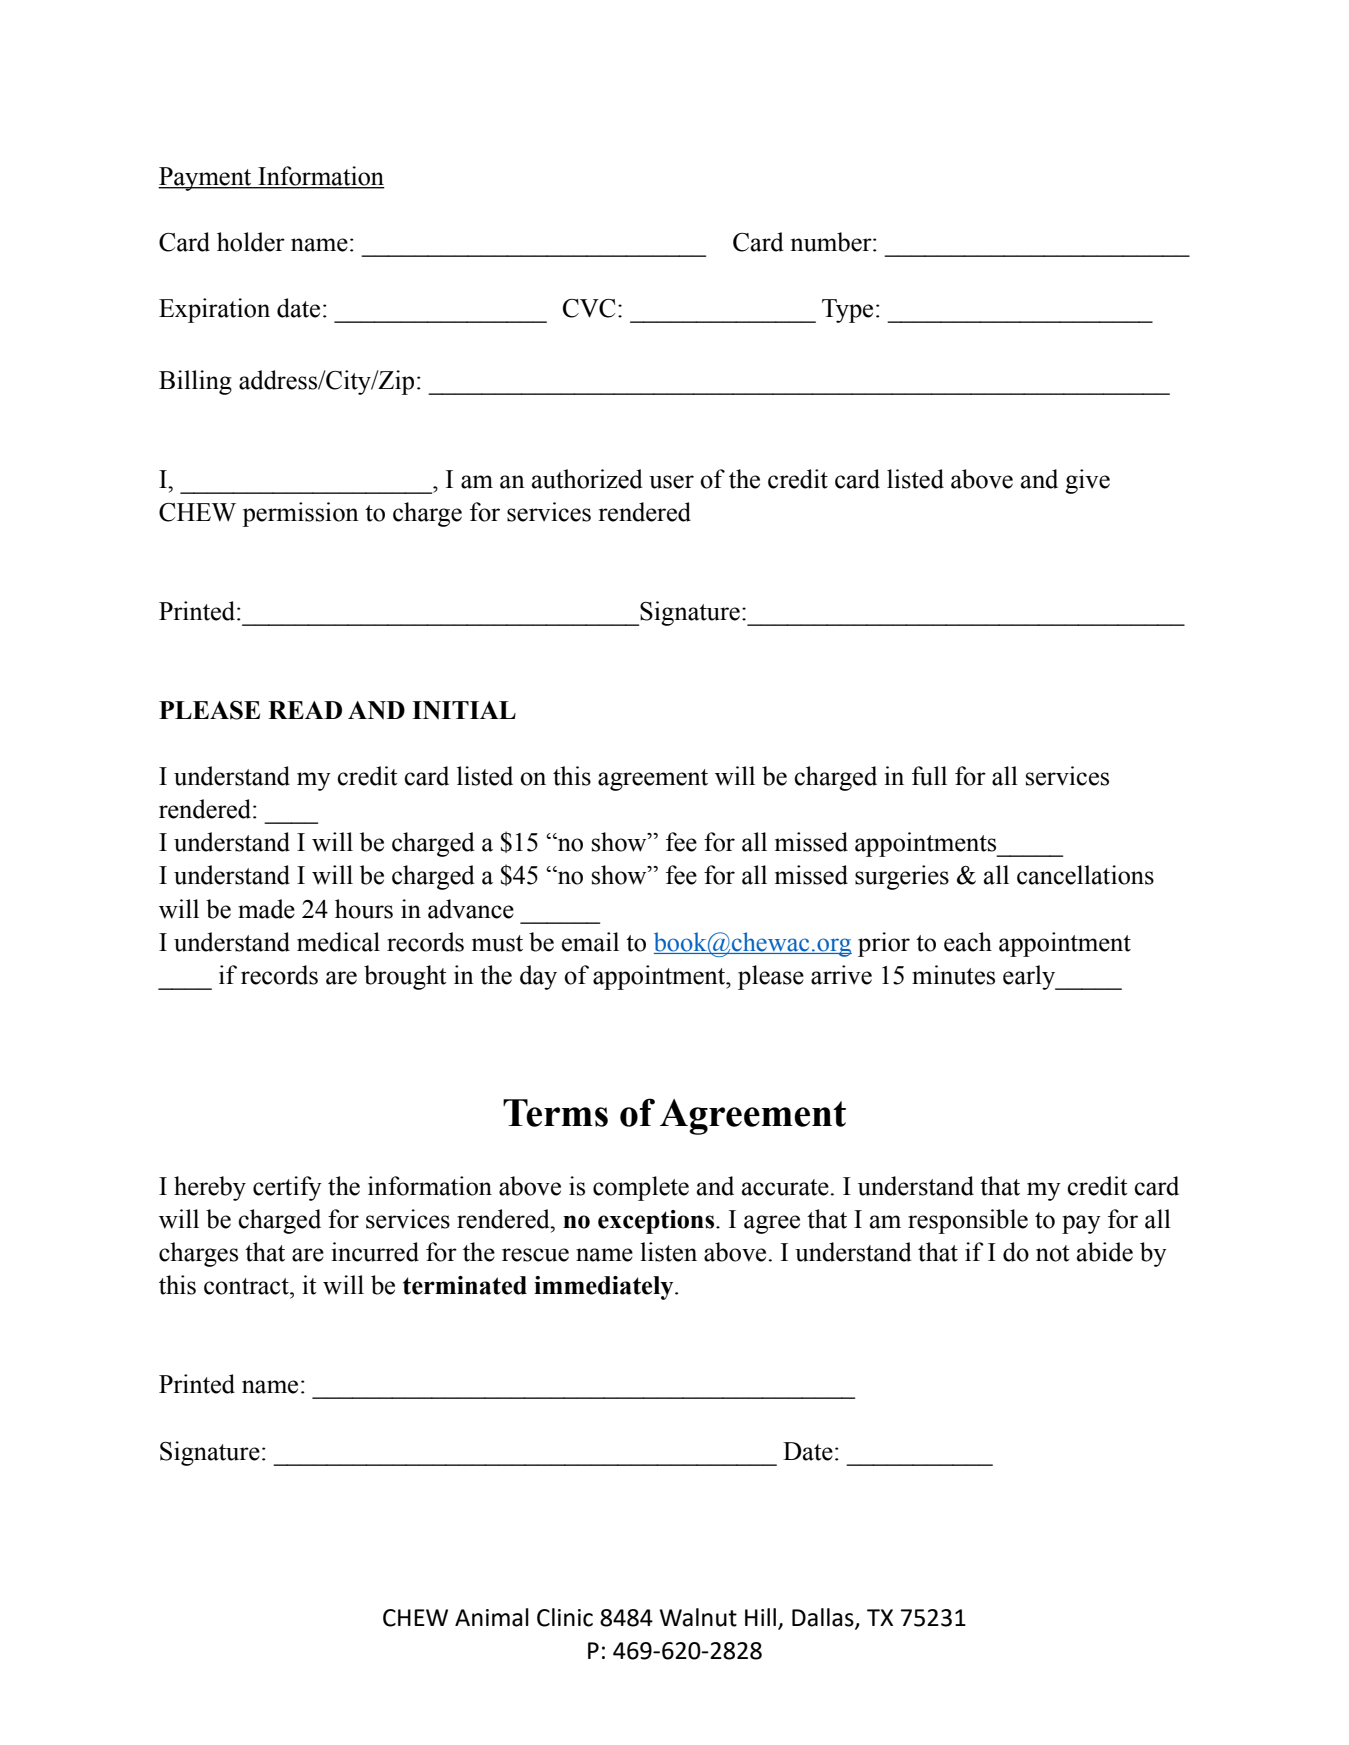 The width and height of the screenshot is (1349, 1745). Describe the element at coordinates (251, 242) in the screenshot. I see `holder` at that location.
